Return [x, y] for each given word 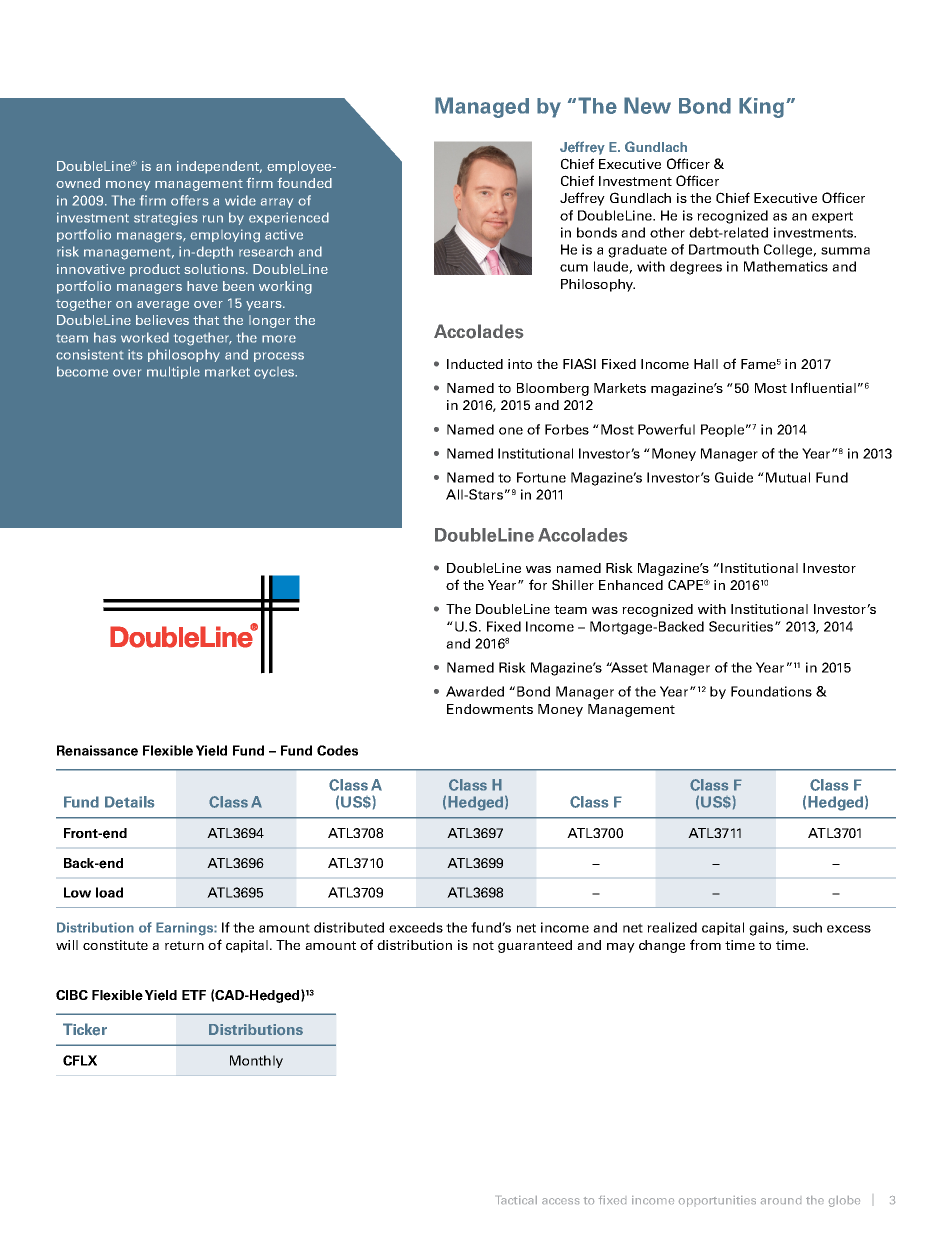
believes [162, 320]
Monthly [256, 1061]
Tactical [517, 1200]
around [781, 1201]
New [647, 105]
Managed [482, 107]
